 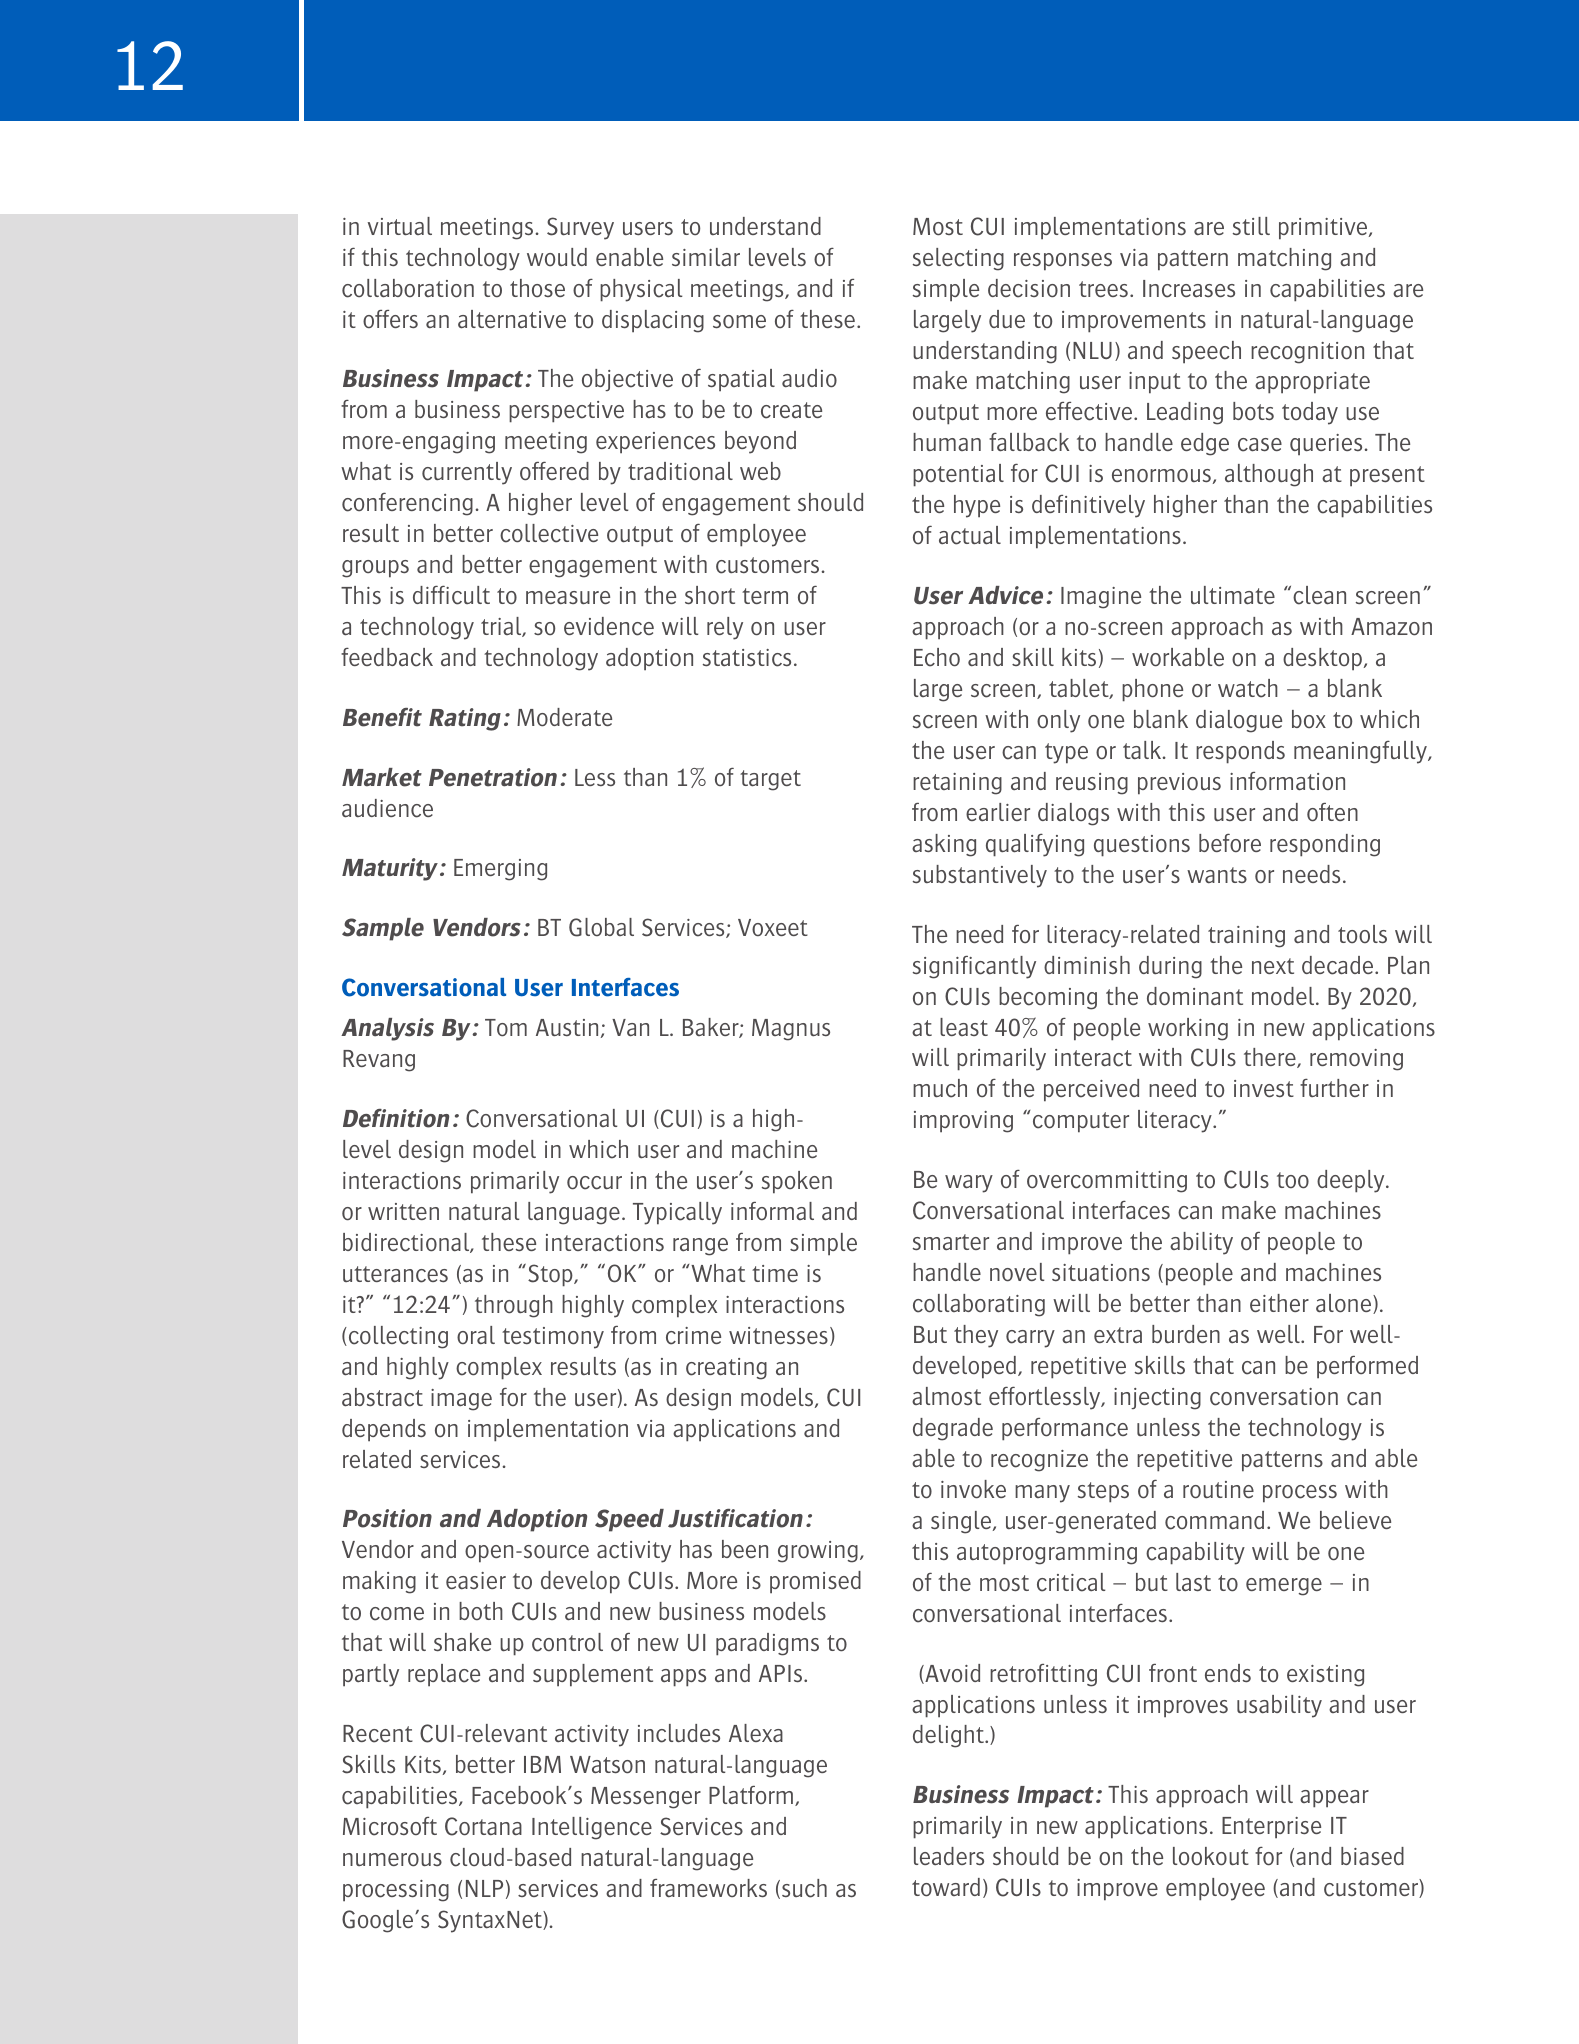 What do you see at coordinates (1251, 226) in the document?
I see `still` at bounding box center [1251, 226].
